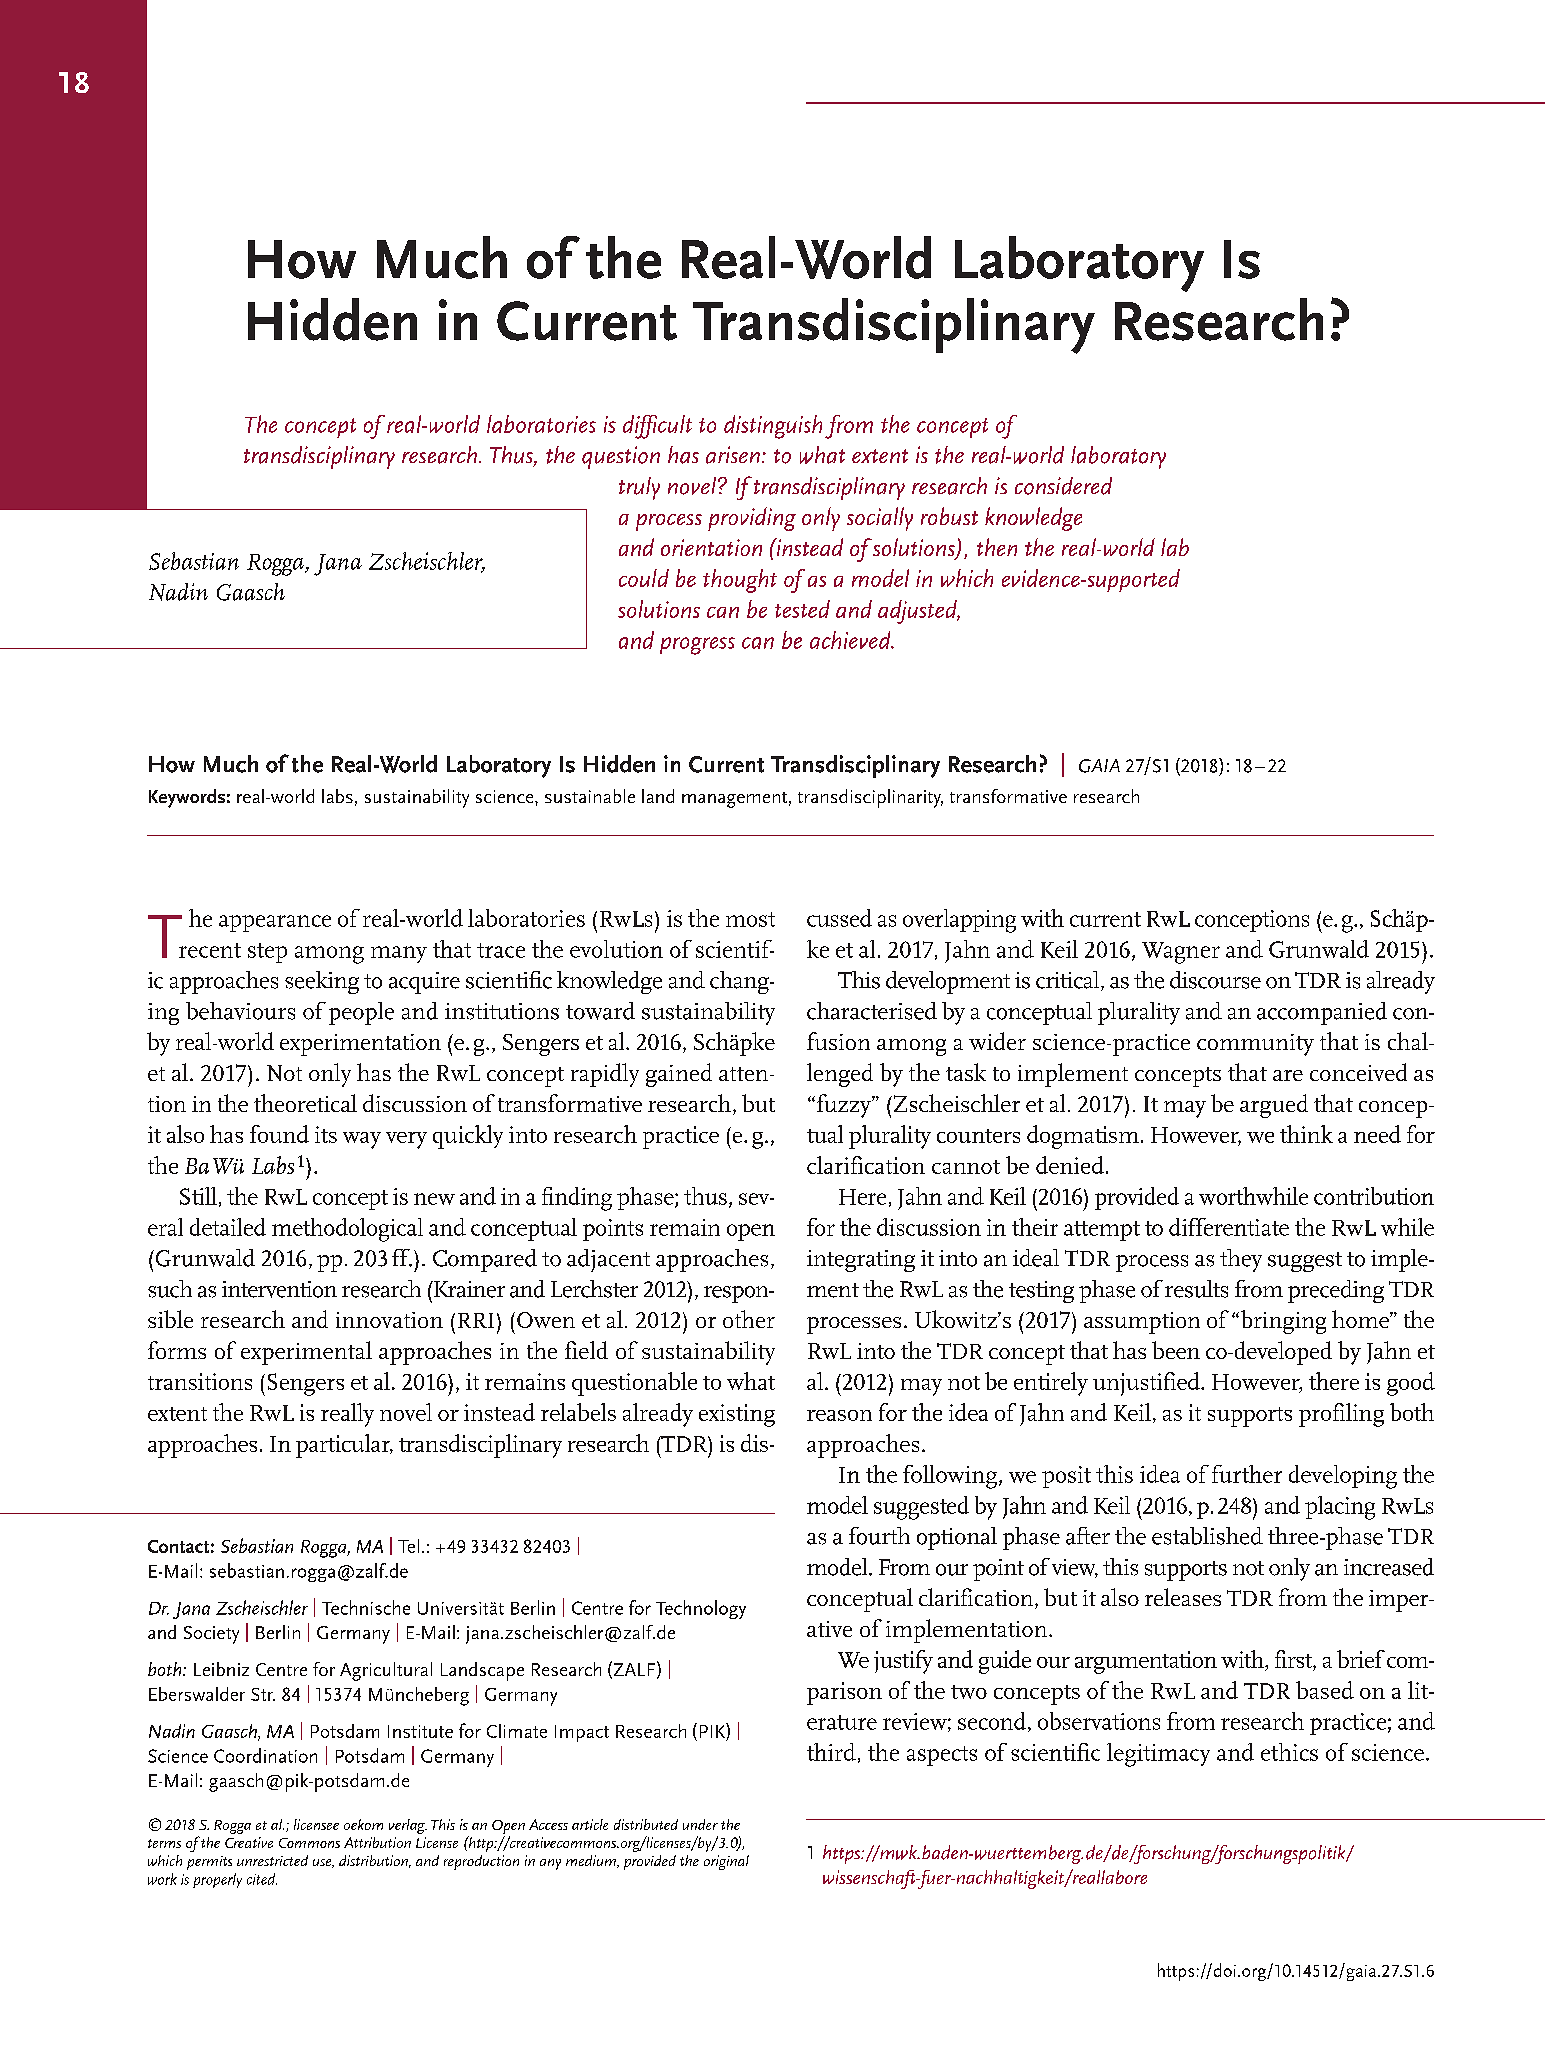  Describe the element at coordinates (1063, 486) in the page. I see `considered` at that location.
